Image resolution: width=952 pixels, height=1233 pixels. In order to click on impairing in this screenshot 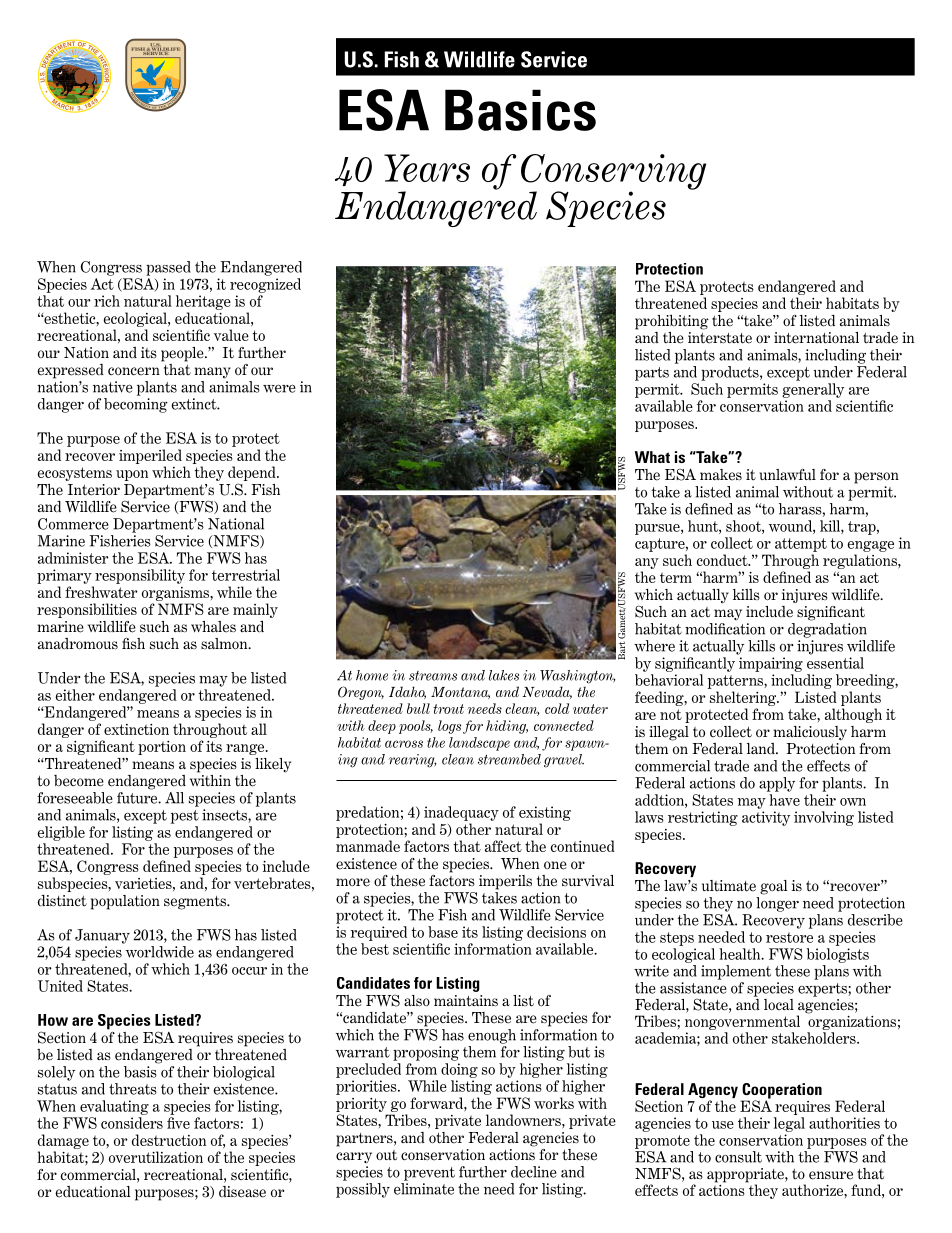, I will do `click(771, 664)`.
